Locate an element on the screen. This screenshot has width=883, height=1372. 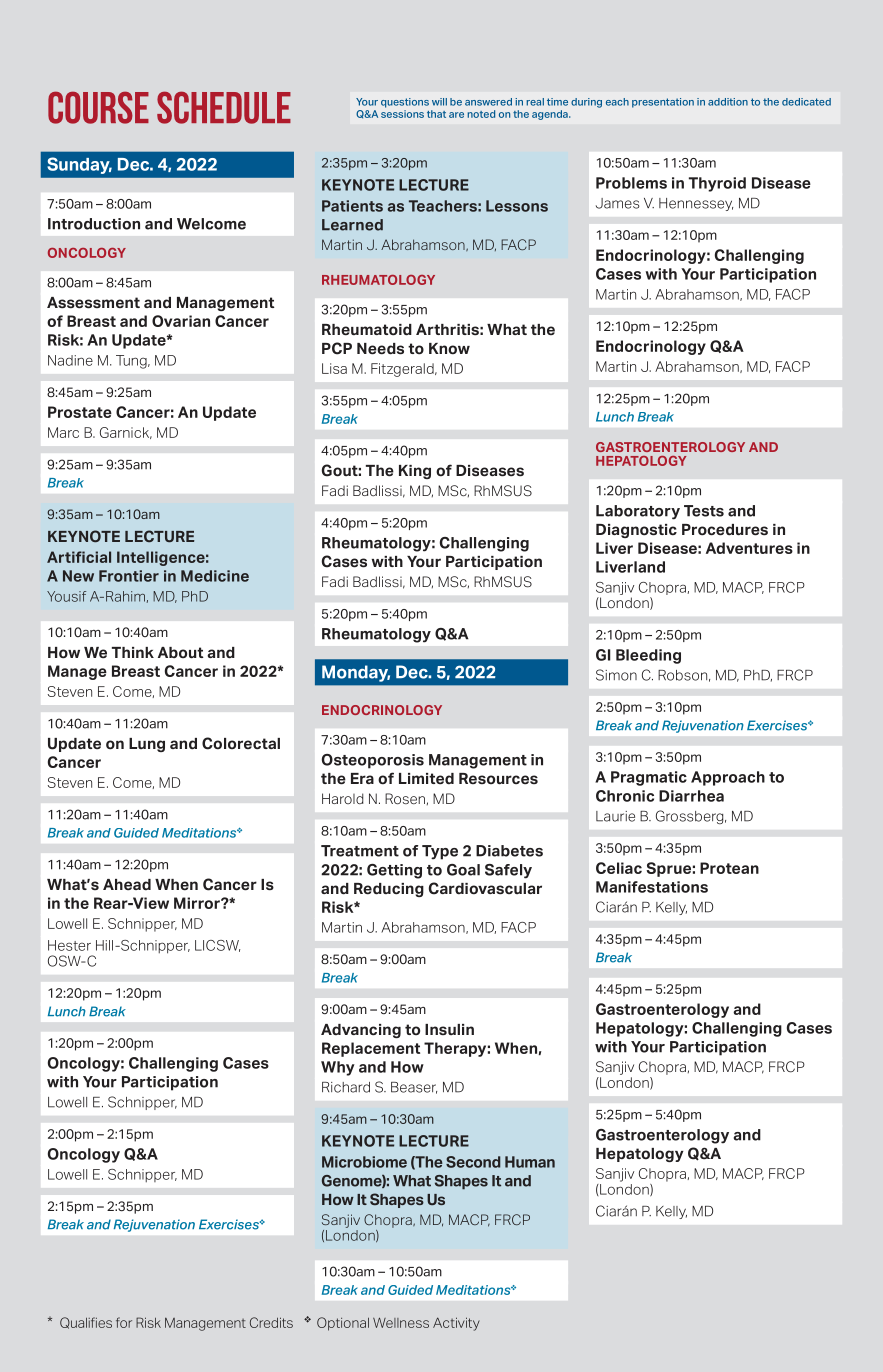
King is located at coordinates (415, 472).
